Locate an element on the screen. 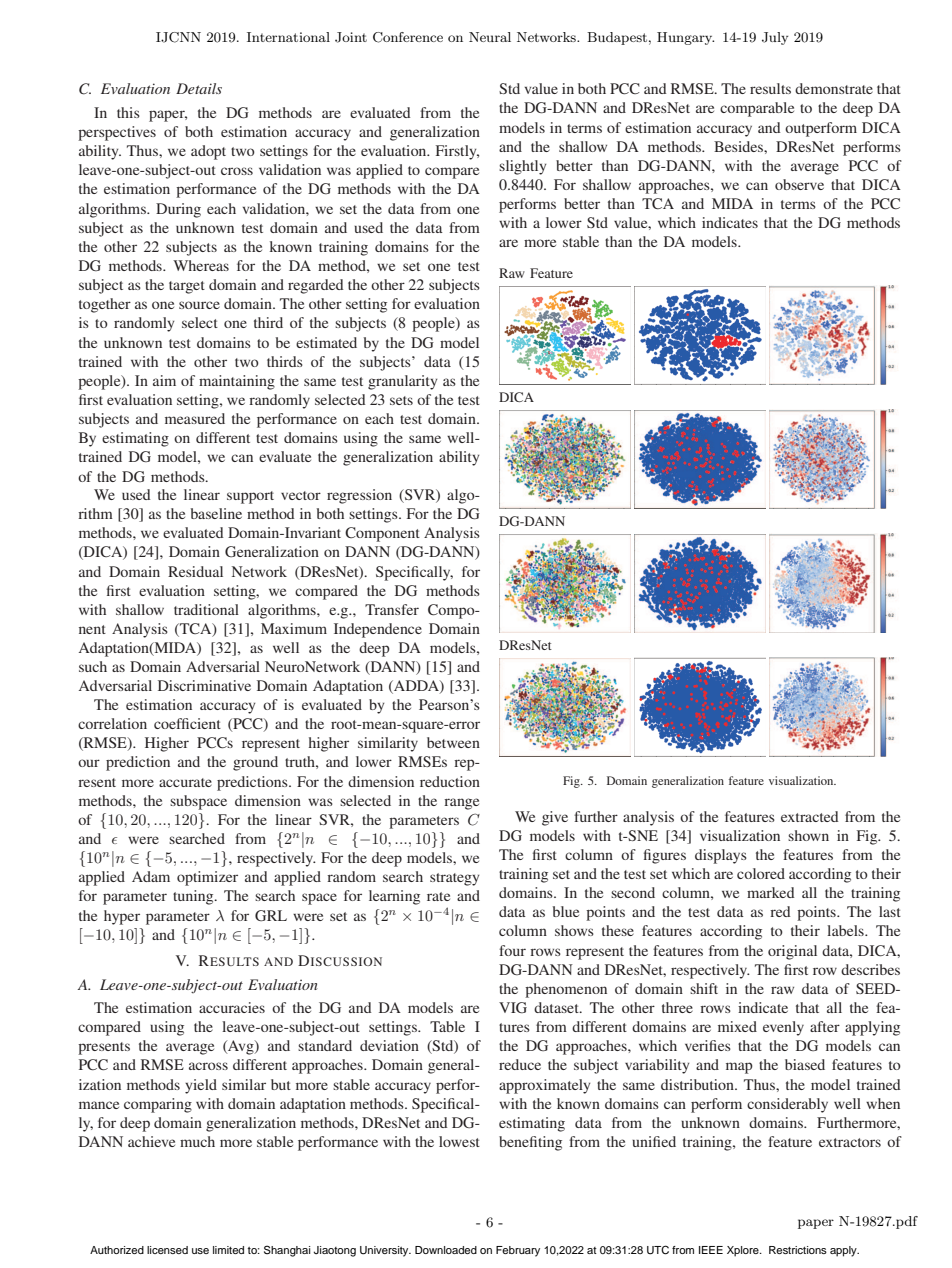  July is located at coordinates (775, 38).
